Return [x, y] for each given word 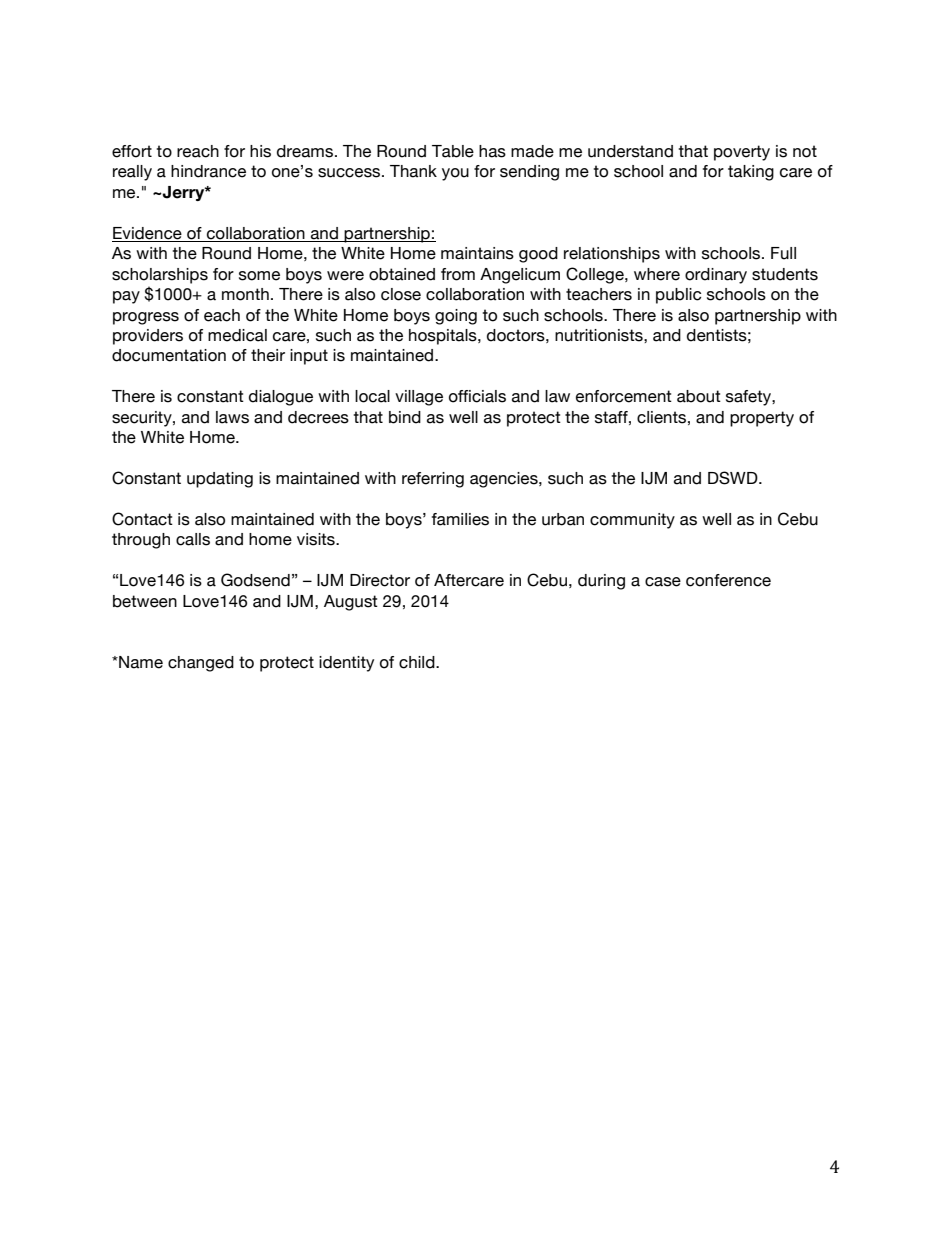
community [632, 521]
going [456, 317]
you [455, 174]
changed [201, 664]
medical [237, 335]
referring [433, 480]
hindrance [208, 171]
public [678, 296]
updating [220, 480]
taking [751, 173]
